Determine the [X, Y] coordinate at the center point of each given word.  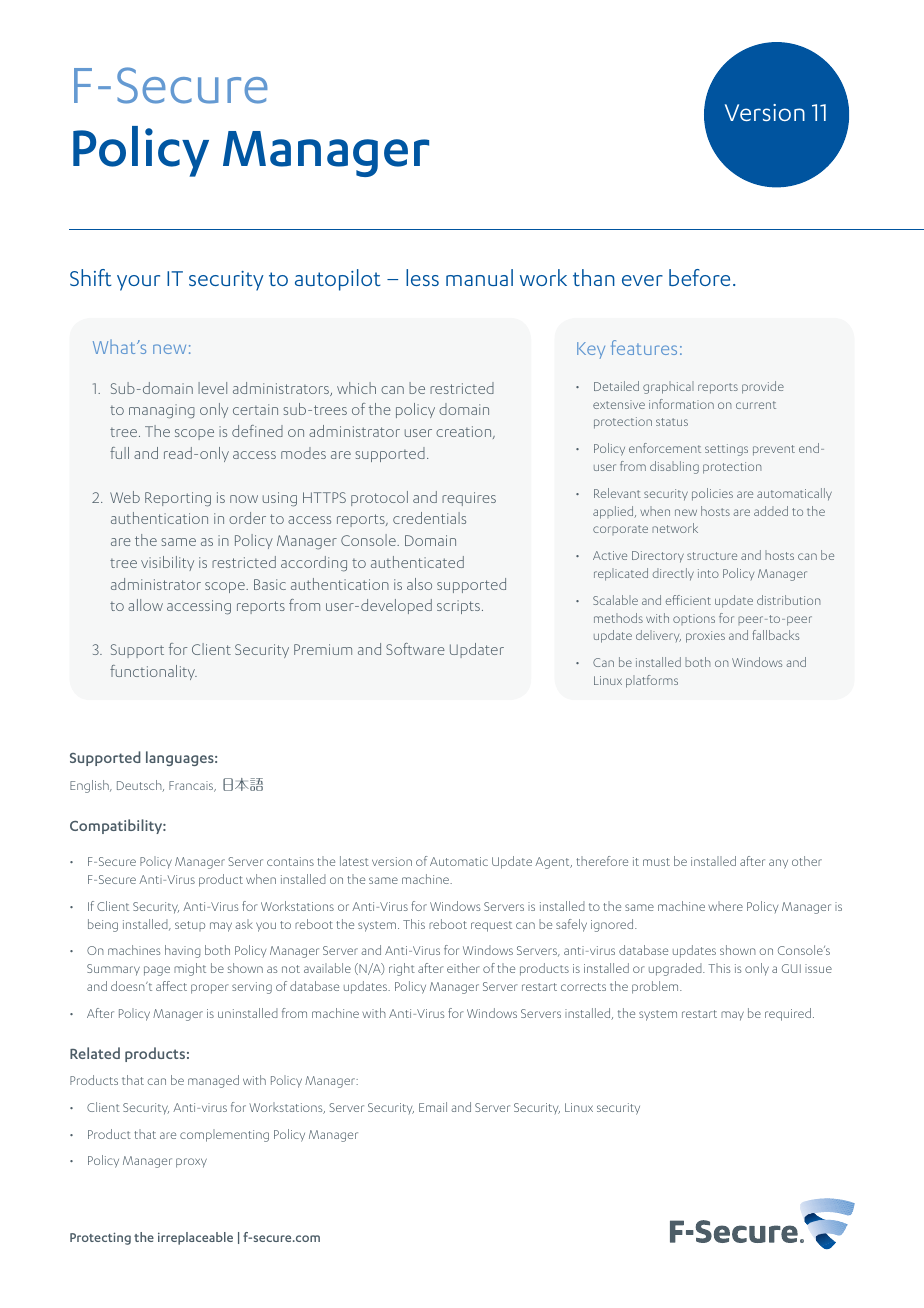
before [699, 277]
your [138, 283]
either [463, 968]
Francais [192, 786]
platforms [652, 681]
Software [415, 649]
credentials [429, 518]
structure [712, 556]
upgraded [676, 969]
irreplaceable [195, 1238]
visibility [167, 563]
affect [171, 986]
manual [479, 277]
